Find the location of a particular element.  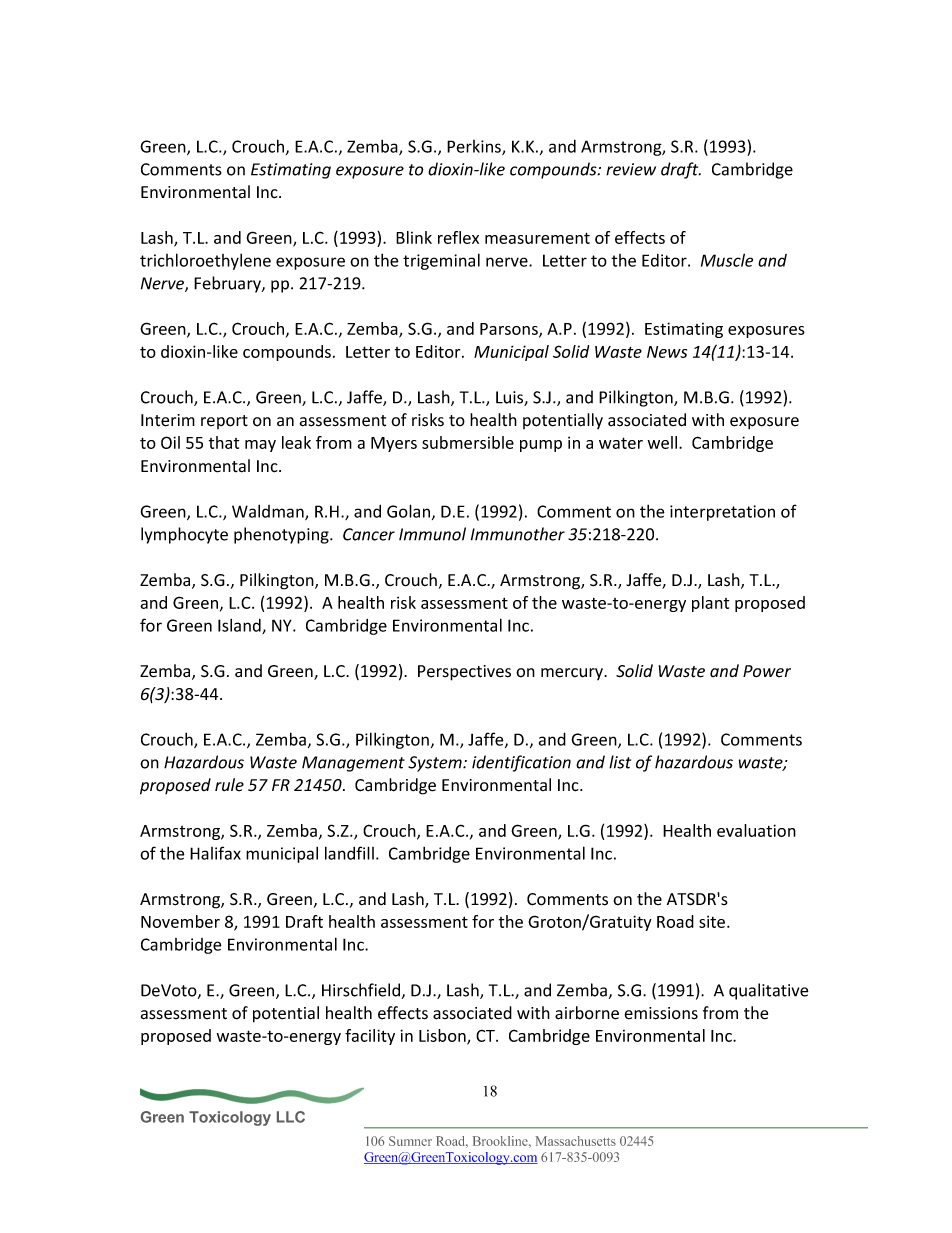

Island is located at coordinates (240, 626).
